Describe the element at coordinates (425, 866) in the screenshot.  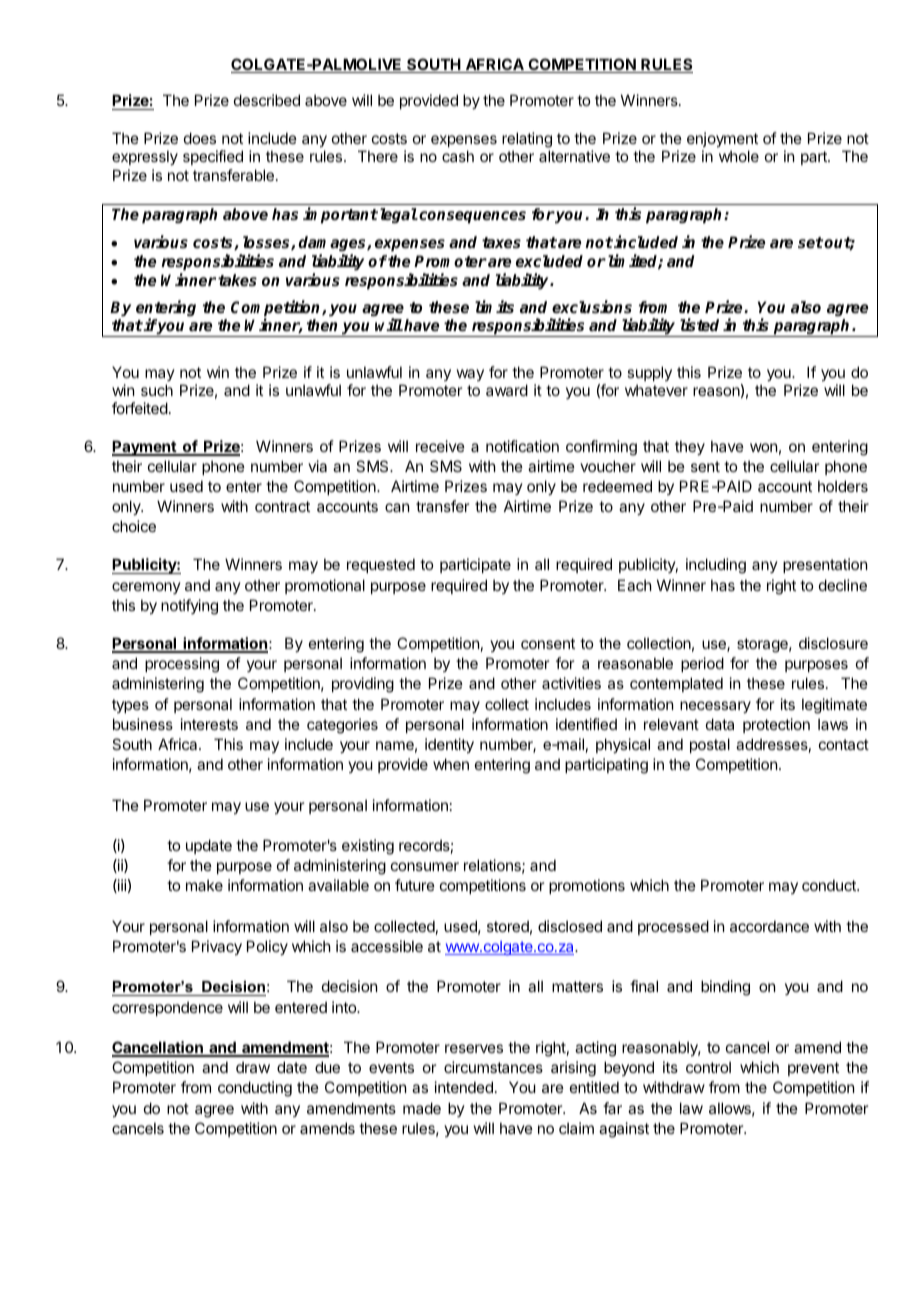
I see `consumer` at that location.
